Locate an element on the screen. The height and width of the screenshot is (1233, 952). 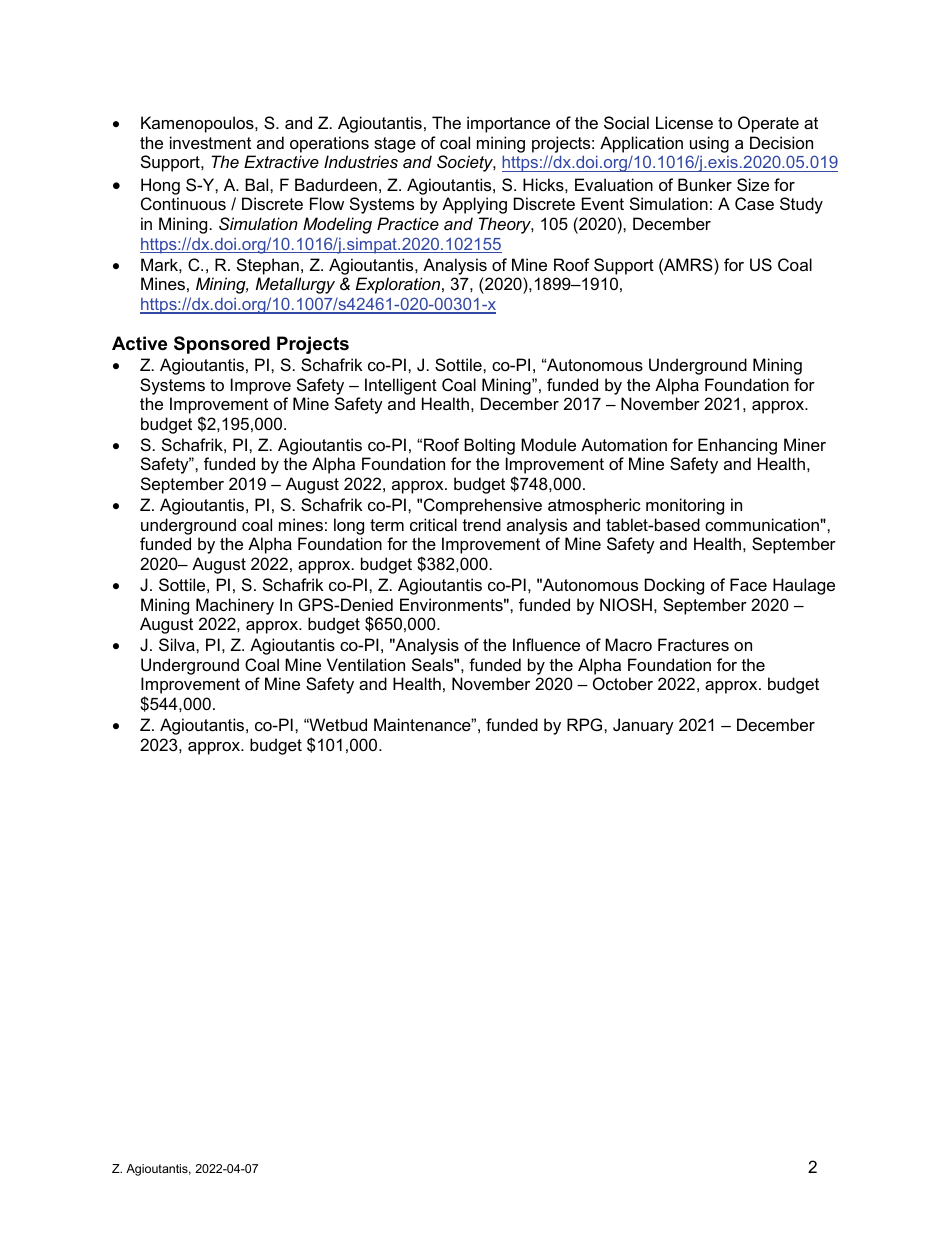
Silva is located at coordinates (178, 644).
